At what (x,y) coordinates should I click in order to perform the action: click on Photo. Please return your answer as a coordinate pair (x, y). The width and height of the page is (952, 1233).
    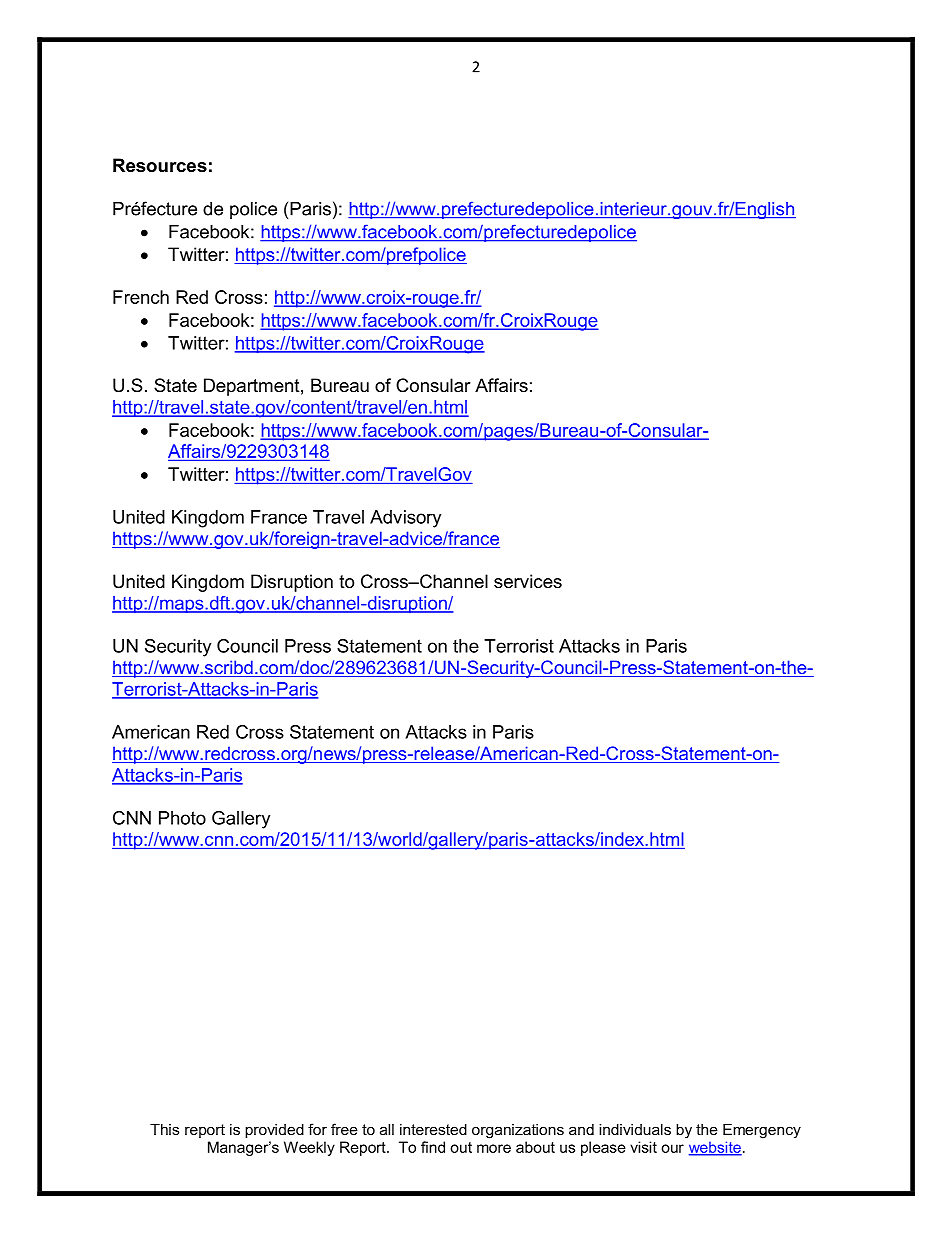
    Looking at the image, I should click on (182, 818).
